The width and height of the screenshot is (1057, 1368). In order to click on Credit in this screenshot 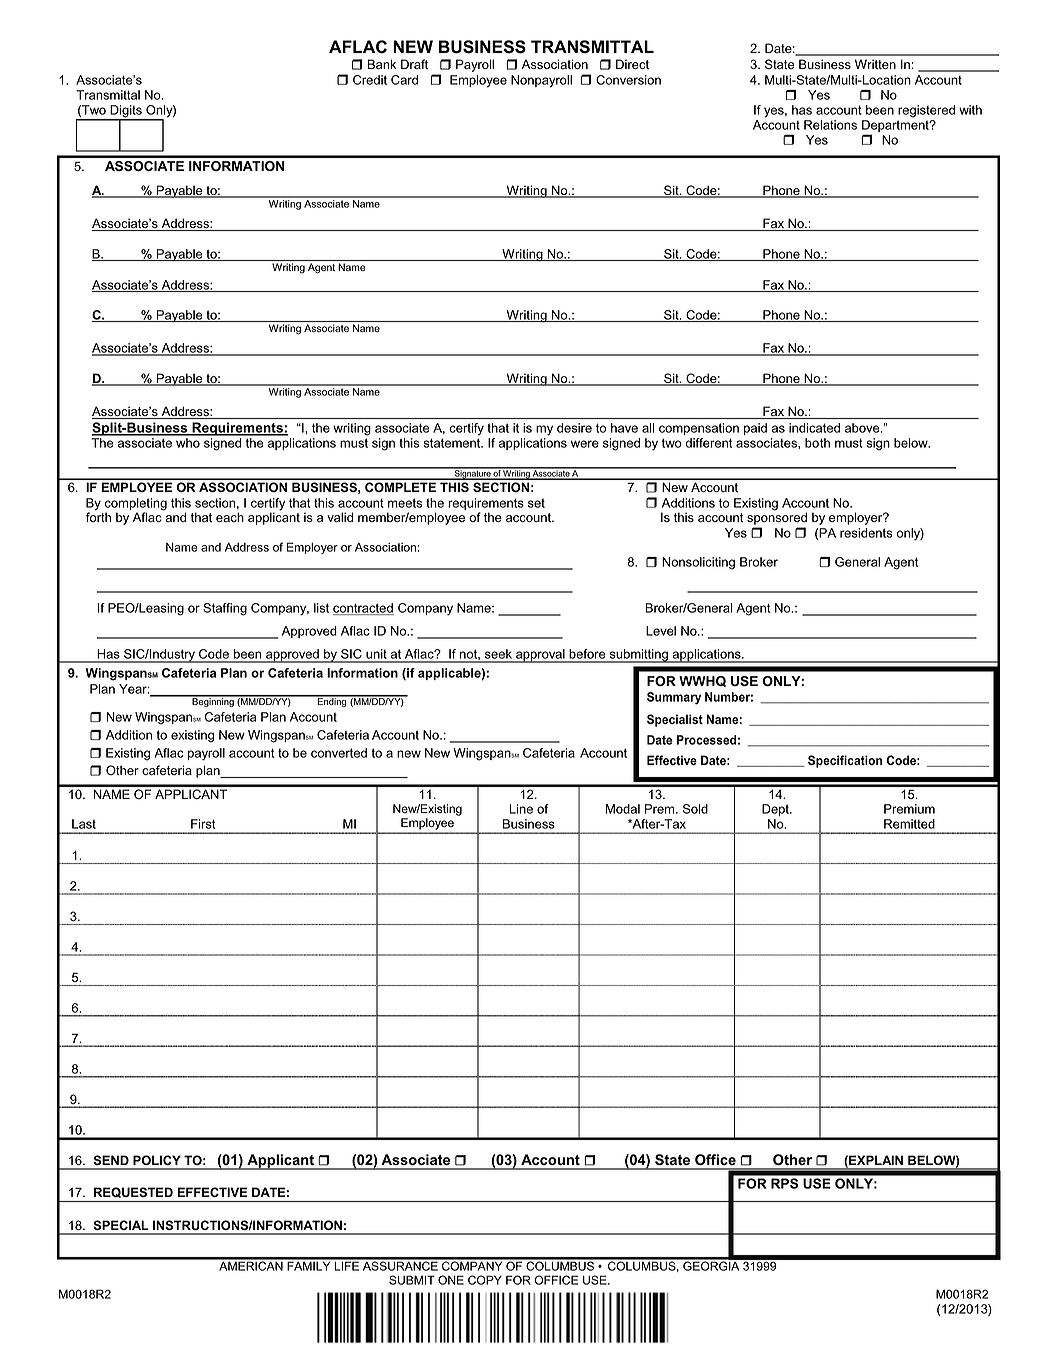, I will do `click(370, 80)`.
